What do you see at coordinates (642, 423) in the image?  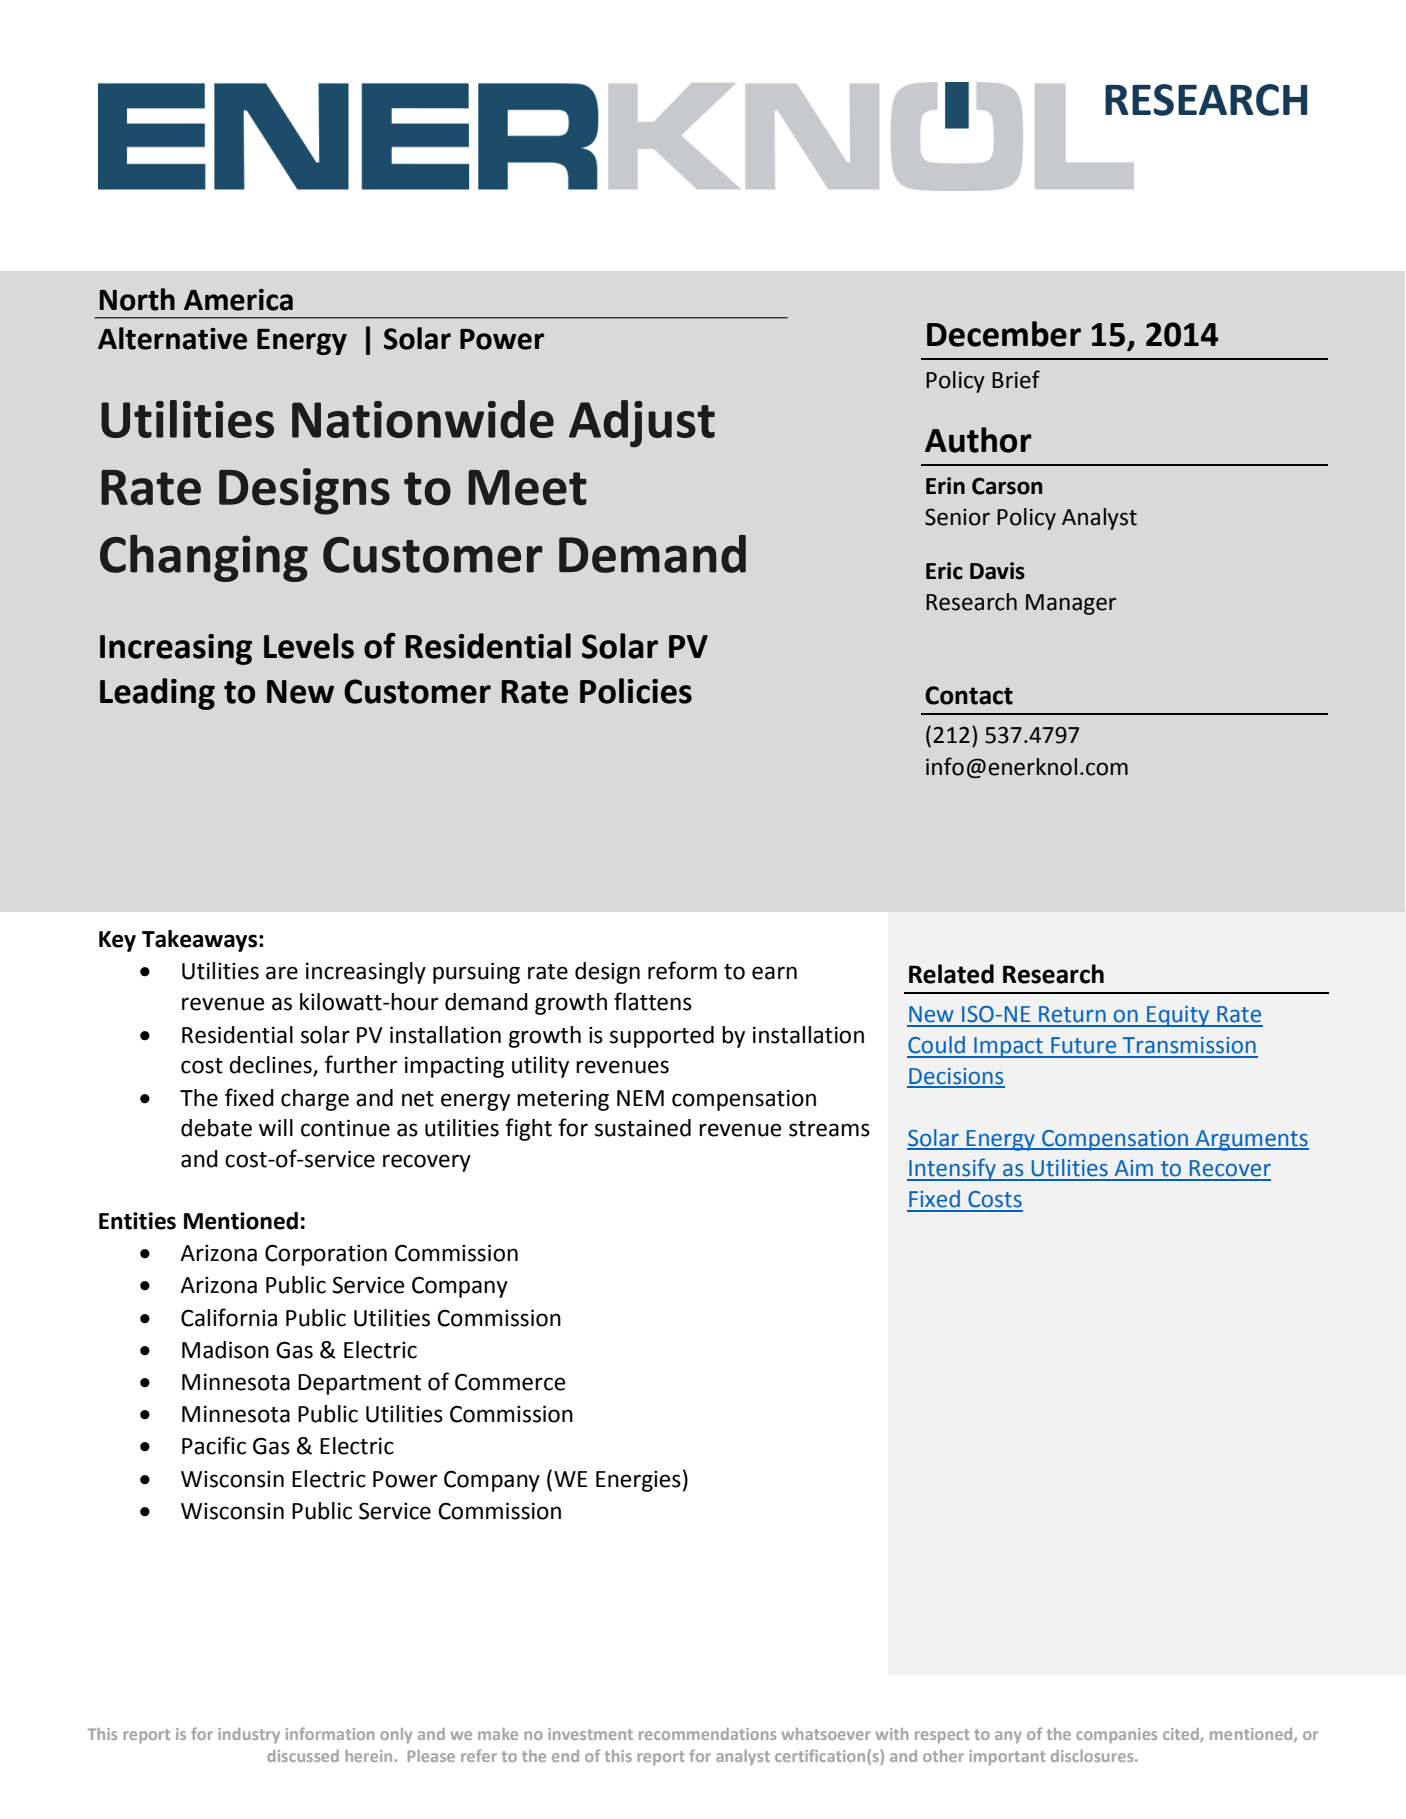 I see `Adjust` at bounding box center [642, 423].
